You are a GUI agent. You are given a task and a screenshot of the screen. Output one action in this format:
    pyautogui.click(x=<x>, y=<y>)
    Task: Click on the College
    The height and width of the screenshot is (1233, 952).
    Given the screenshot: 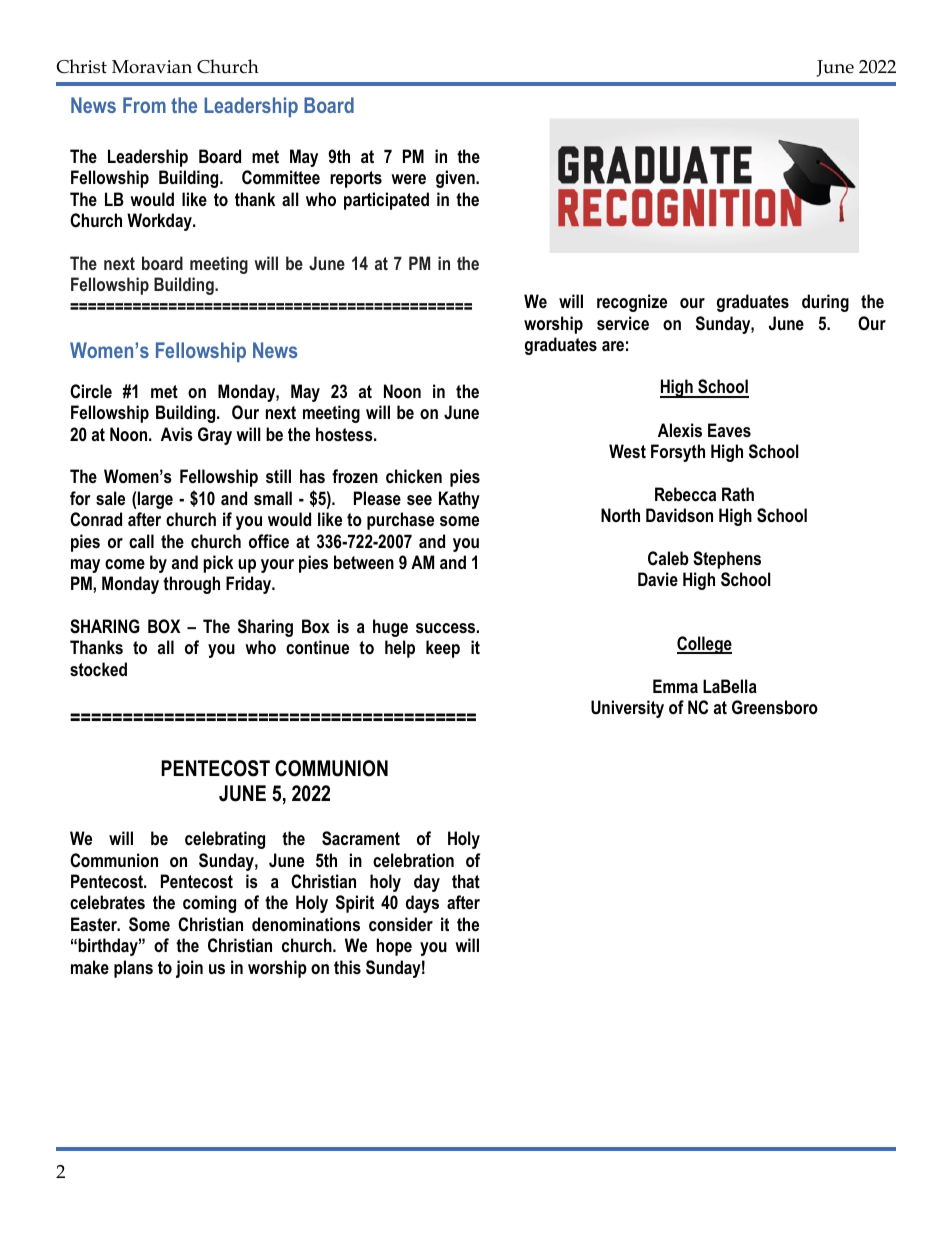 What is the action you would take?
    pyautogui.click(x=704, y=645)
